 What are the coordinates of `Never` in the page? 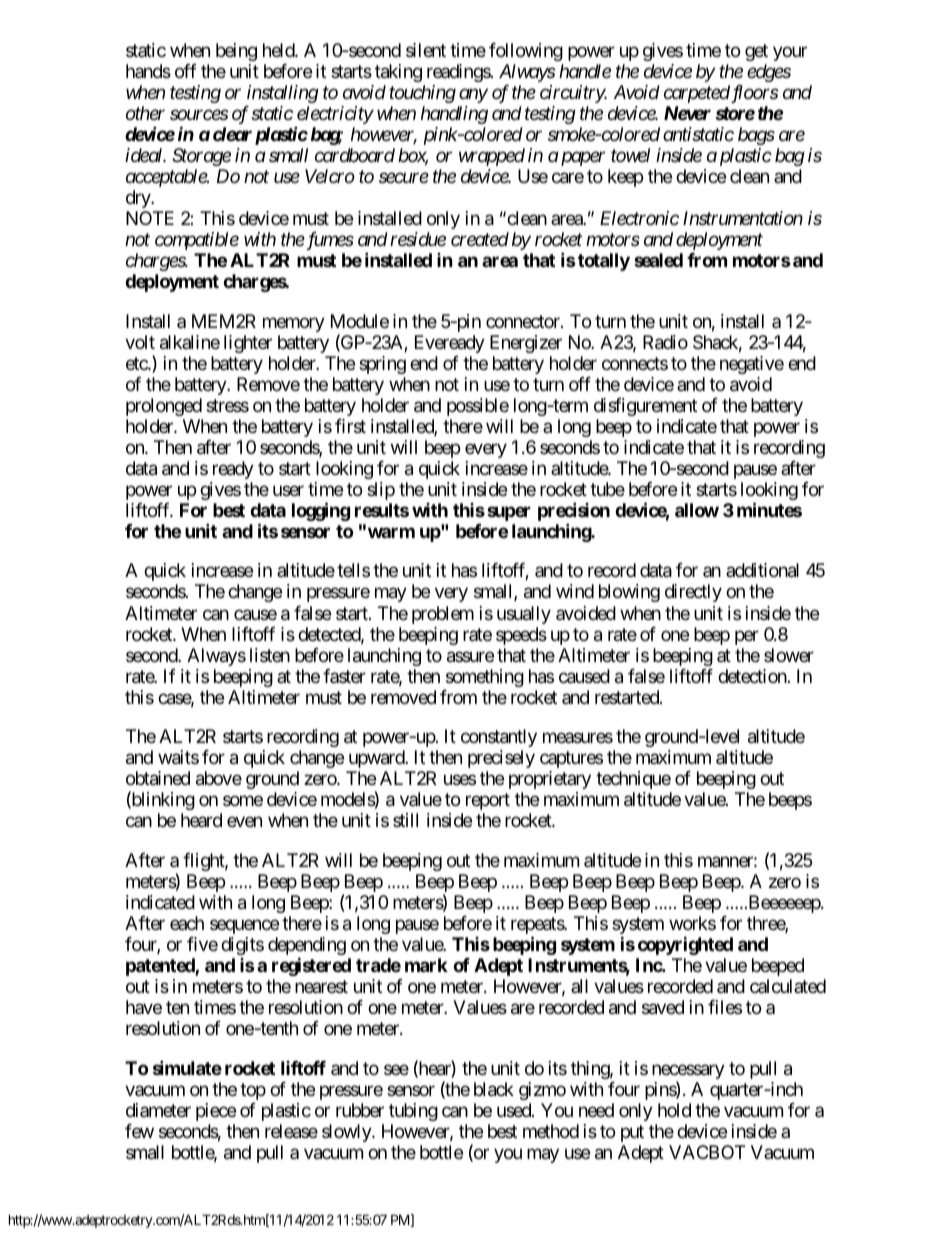 It's located at (687, 113).
